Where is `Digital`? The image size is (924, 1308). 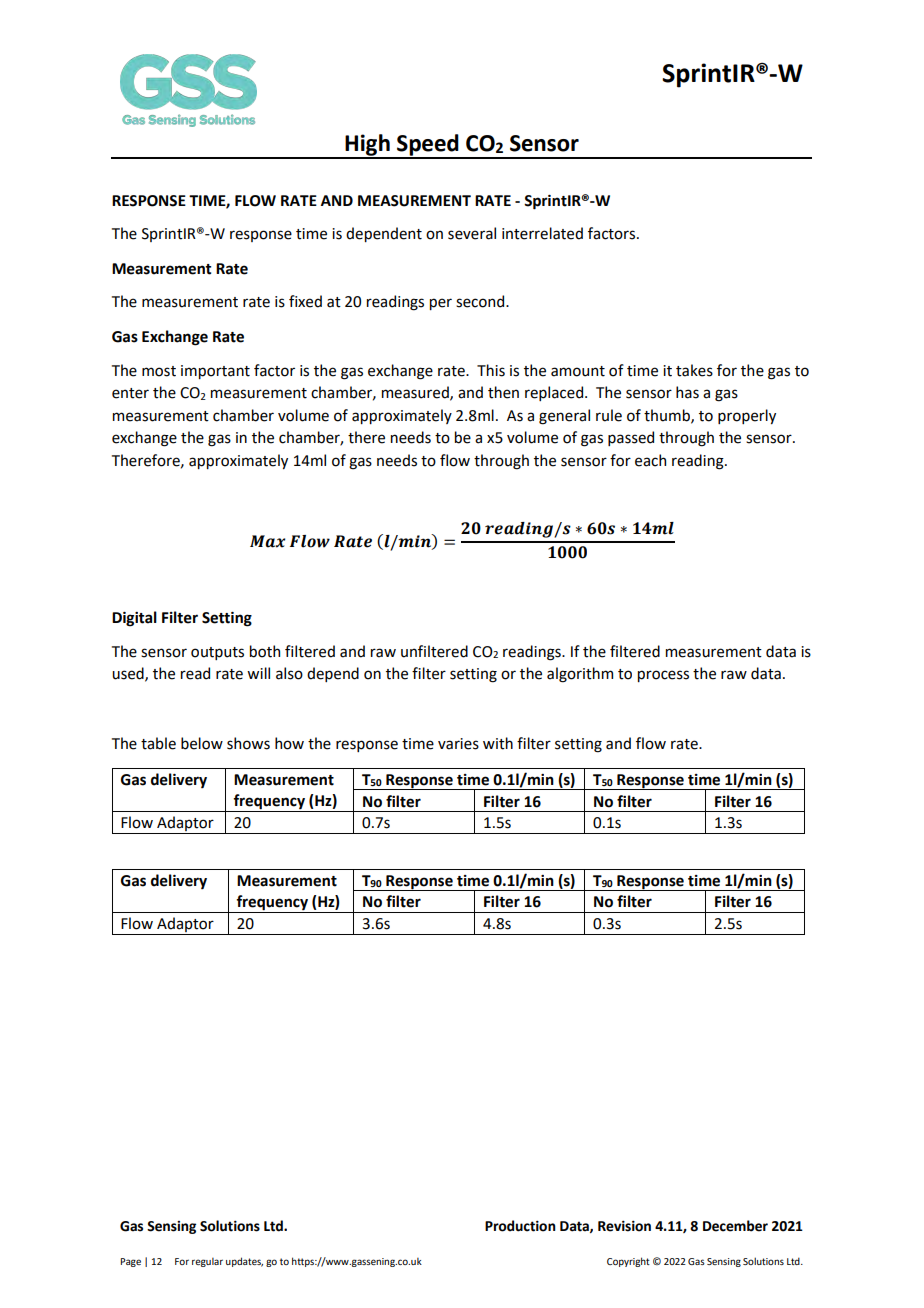
Digital is located at coordinates (134, 619).
